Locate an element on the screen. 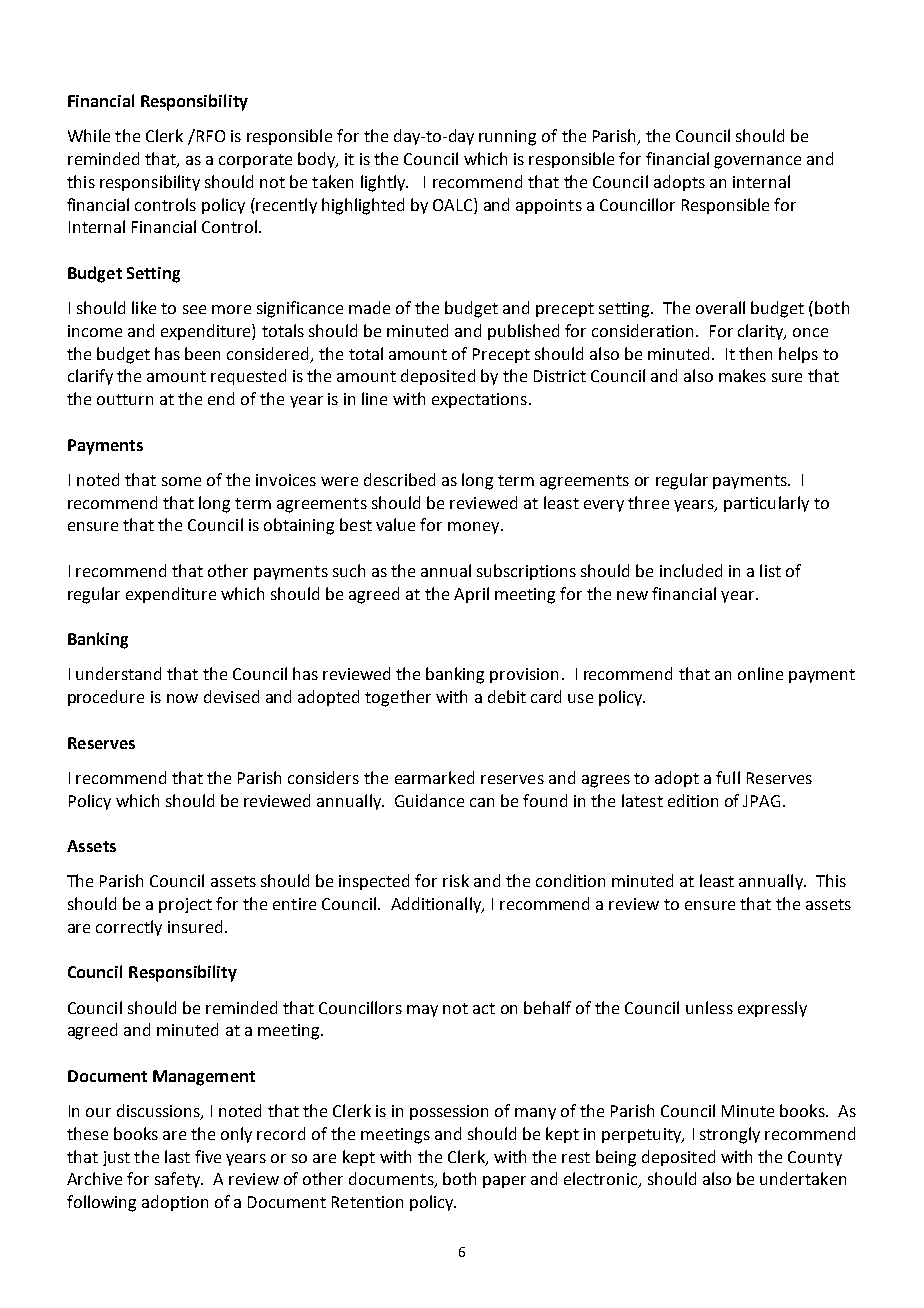 This screenshot has width=924, height=1308. paper is located at coordinates (504, 1182).
